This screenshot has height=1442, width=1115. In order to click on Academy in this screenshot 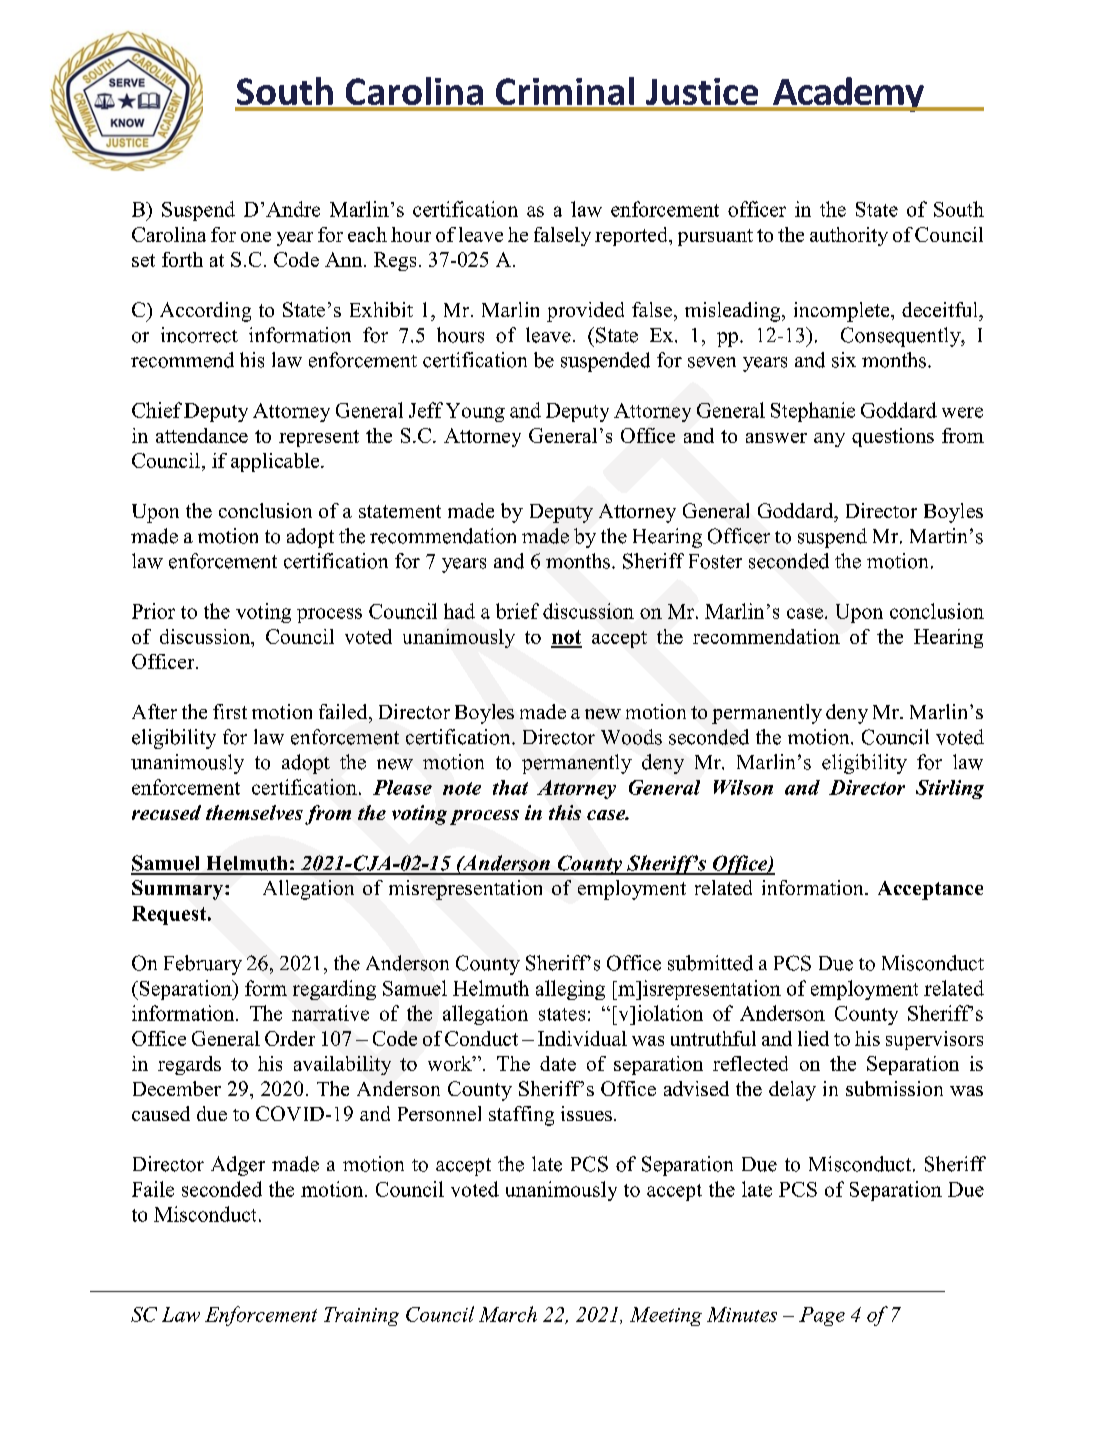, I will do `click(848, 94)`.
